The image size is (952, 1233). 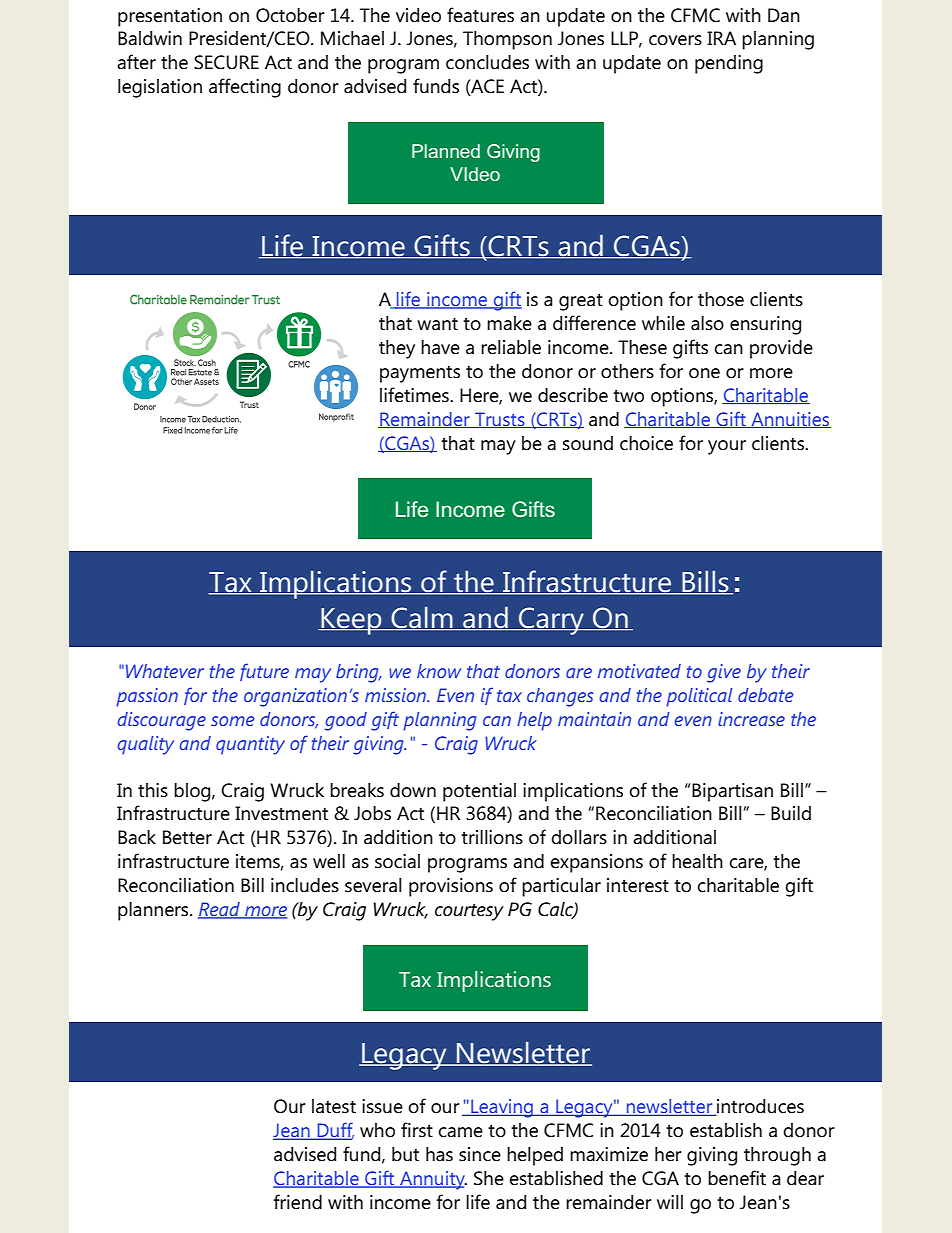 I want to click on IRA, so click(x=721, y=38).
